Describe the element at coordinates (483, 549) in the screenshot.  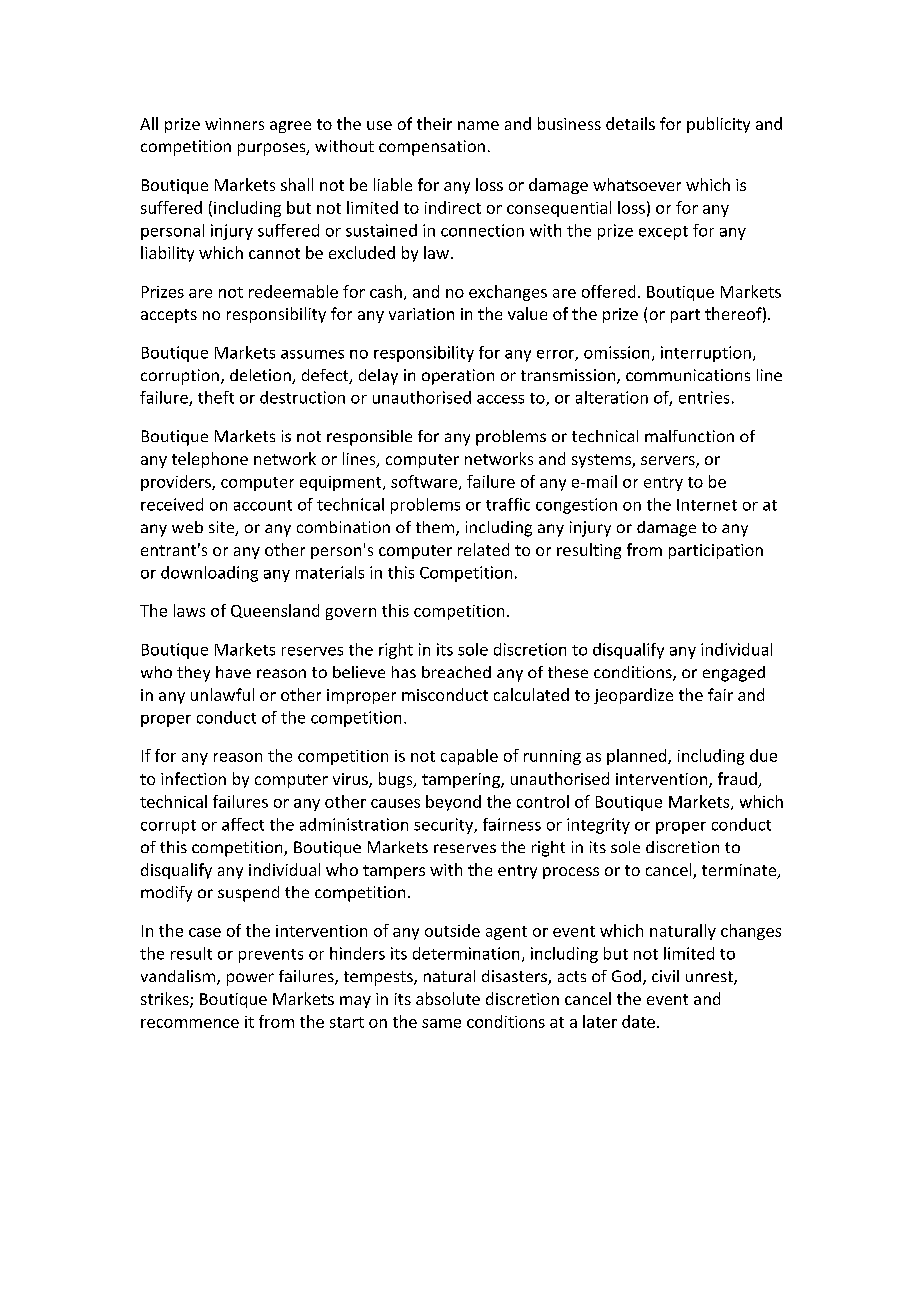
I see `related` at that location.
